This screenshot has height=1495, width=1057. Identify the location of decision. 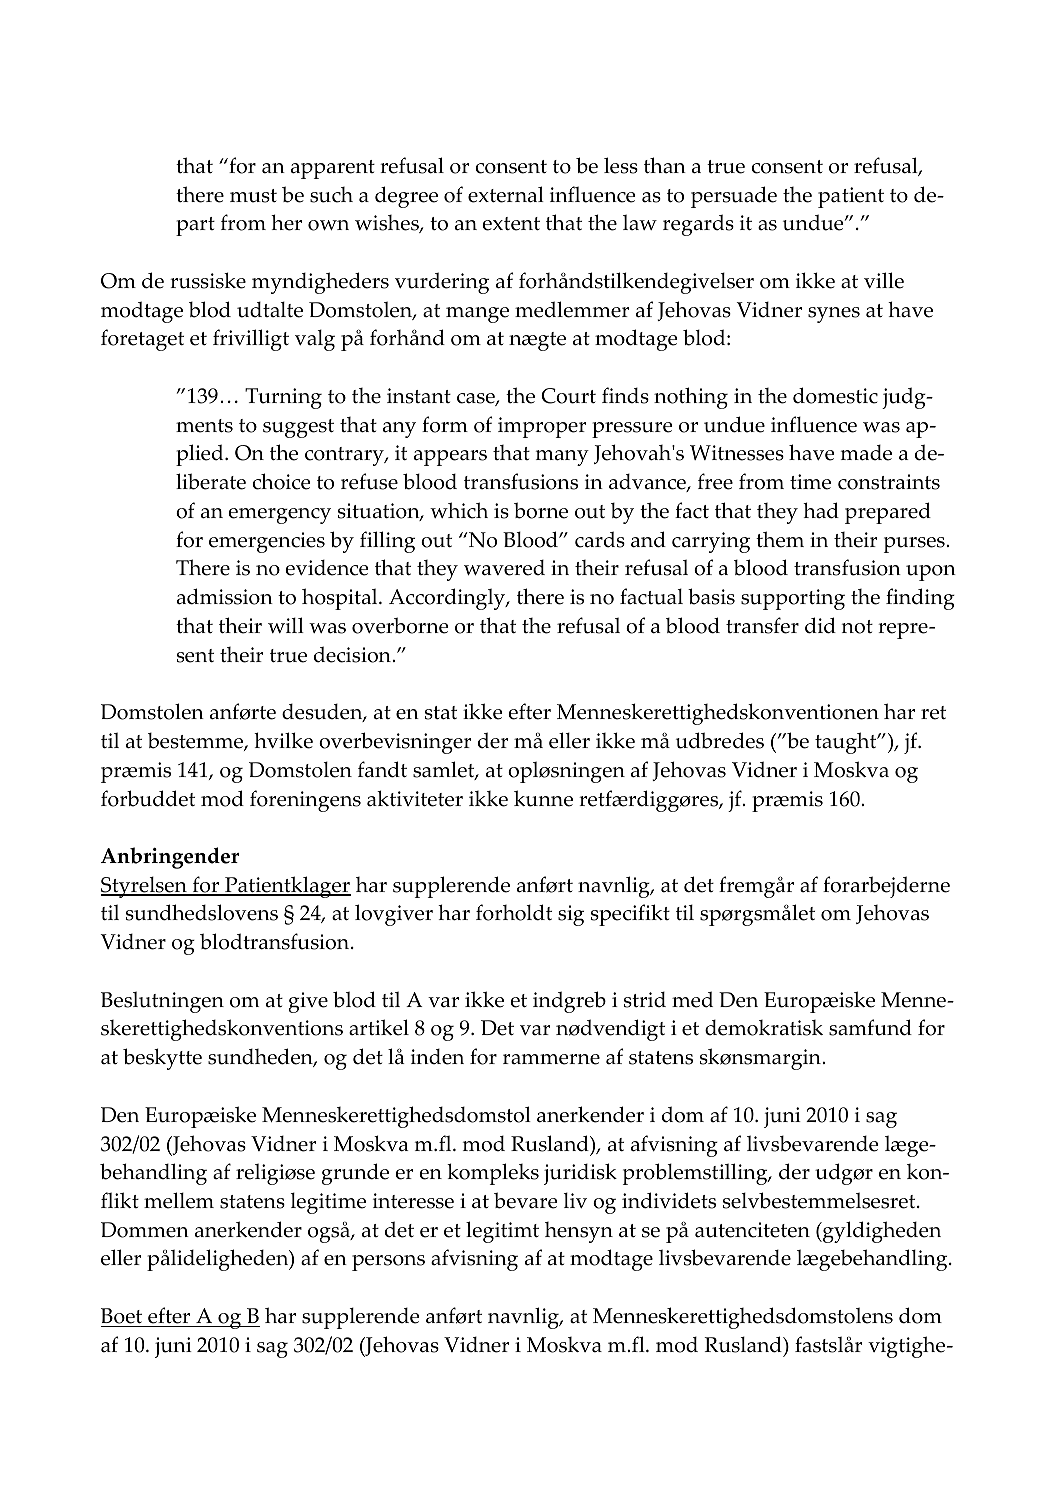
(353, 654).
